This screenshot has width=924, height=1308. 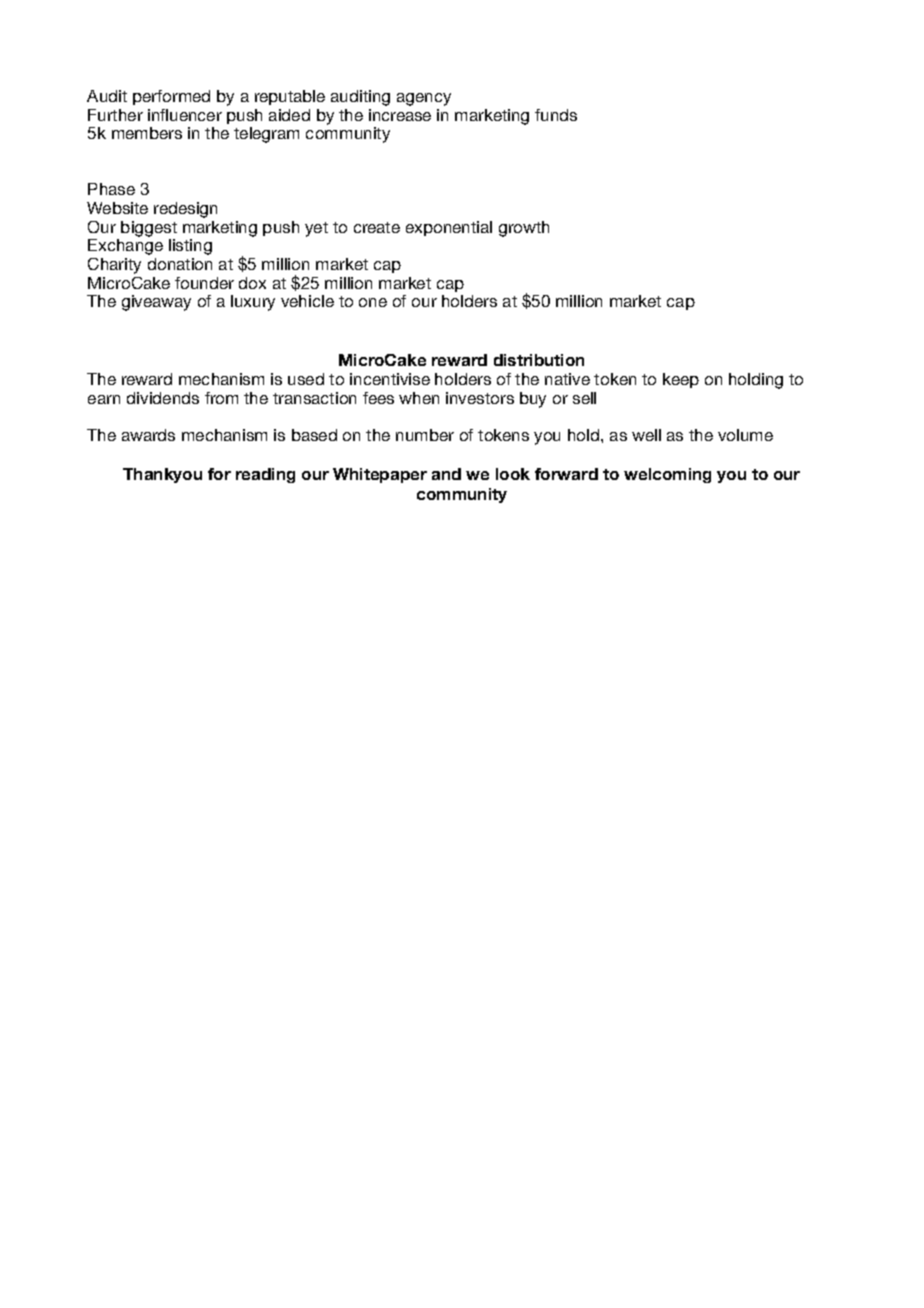 What do you see at coordinates (204, 283) in the screenshot?
I see `founder` at bounding box center [204, 283].
